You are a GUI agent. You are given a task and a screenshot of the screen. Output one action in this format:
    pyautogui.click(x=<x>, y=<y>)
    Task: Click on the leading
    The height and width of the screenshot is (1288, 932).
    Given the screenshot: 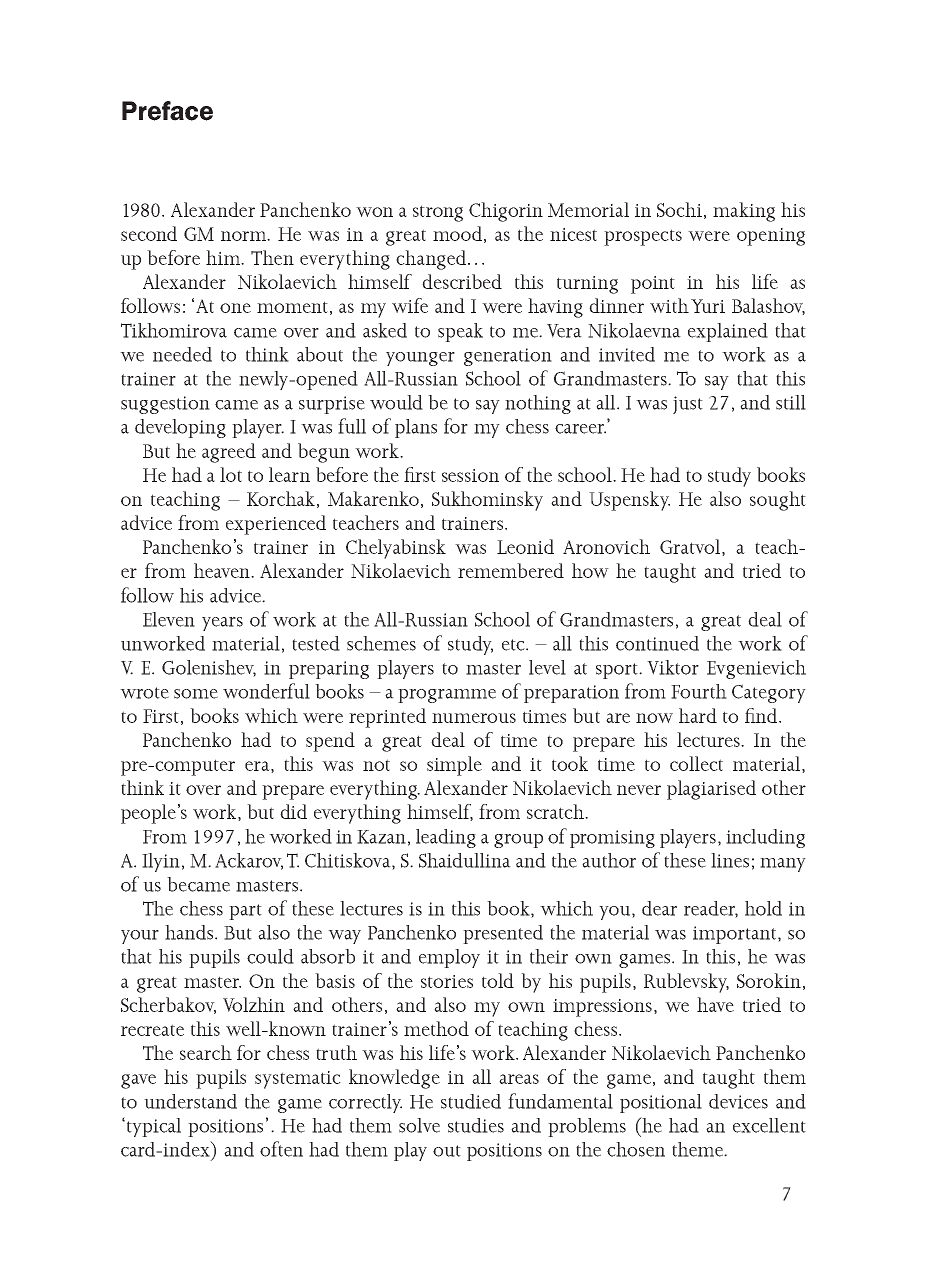 What is the action you would take?
    pyautogui.click(x=446, y=838)
